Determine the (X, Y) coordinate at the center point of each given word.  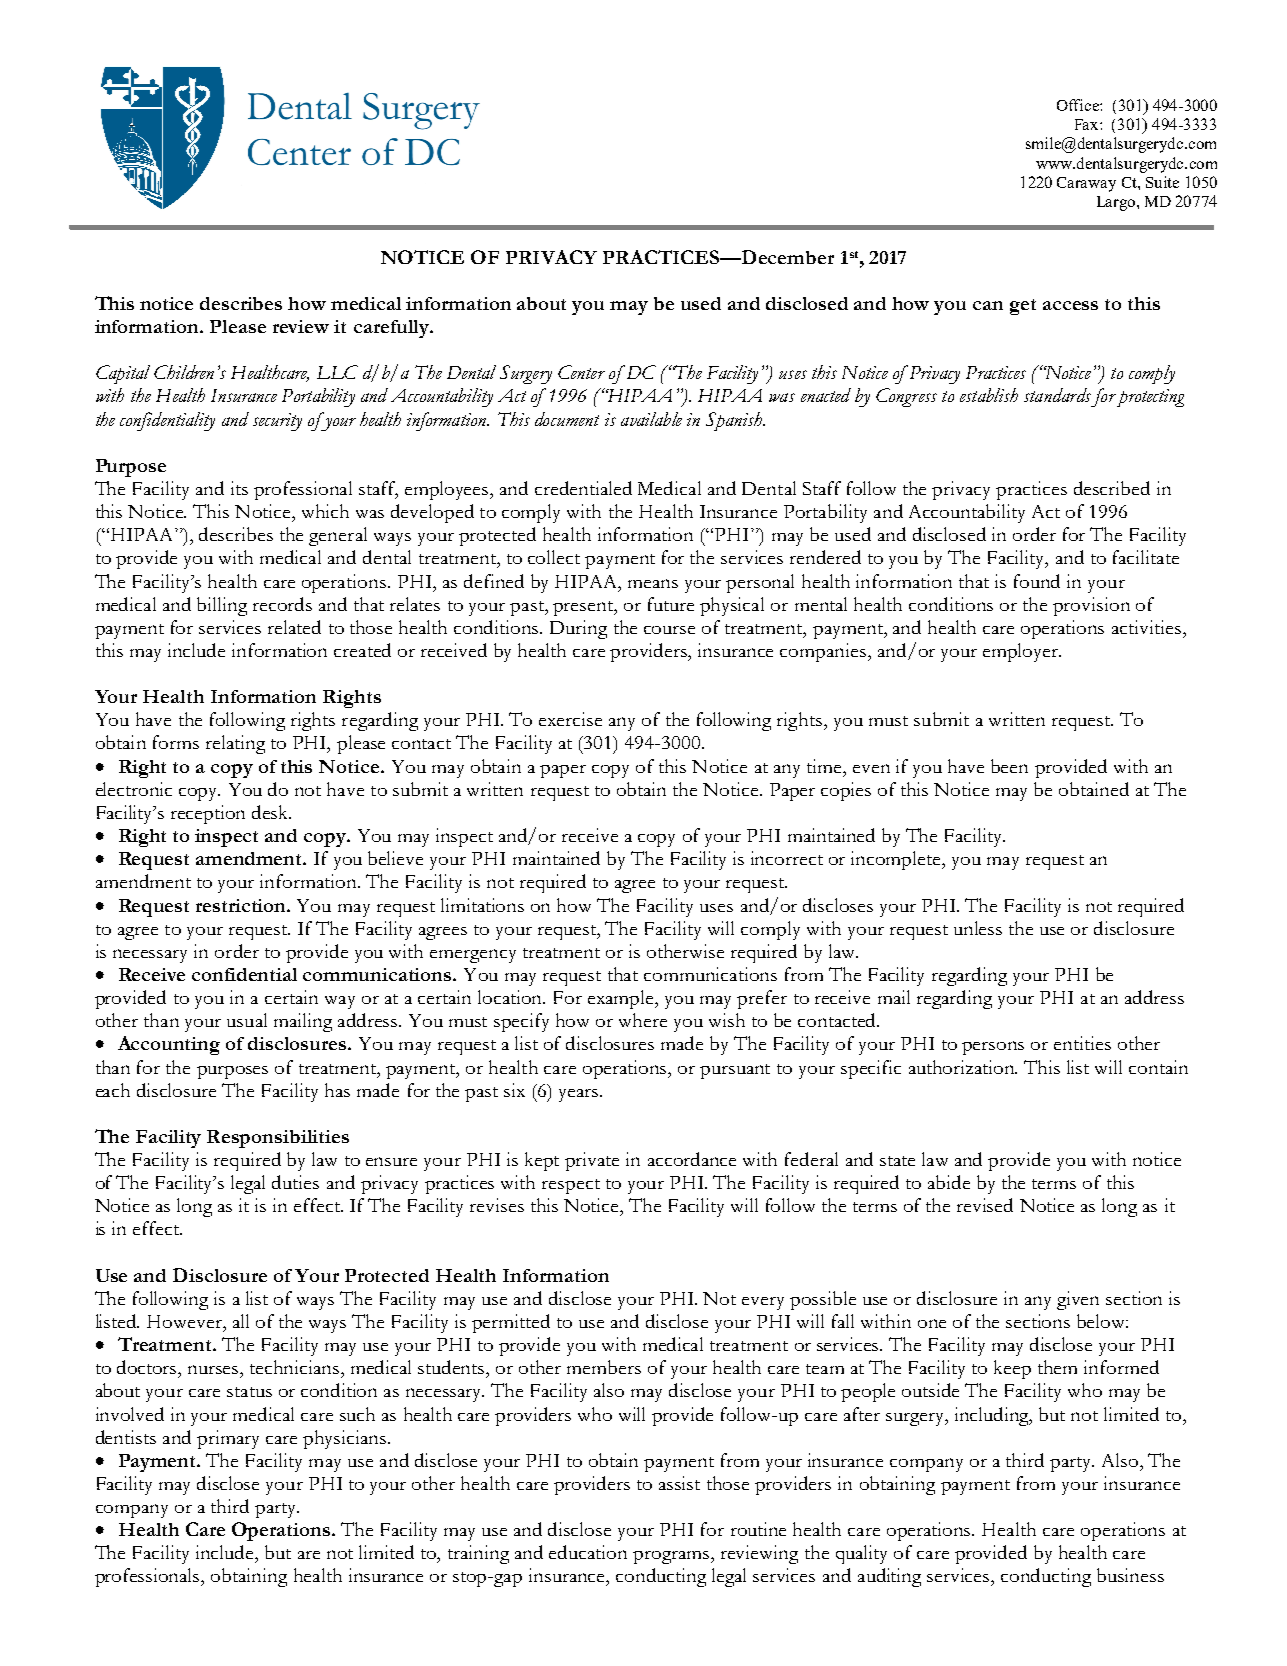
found (1037, 581)
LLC (337, 372)
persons (993, 1048)
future (671, 604)
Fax (1088, 124)
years (580, 1095)
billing (222, 606)
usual (247, 1020)
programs (672, 1557)
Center (581, 372)
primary (228, 1439)
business (1130, 1575)
